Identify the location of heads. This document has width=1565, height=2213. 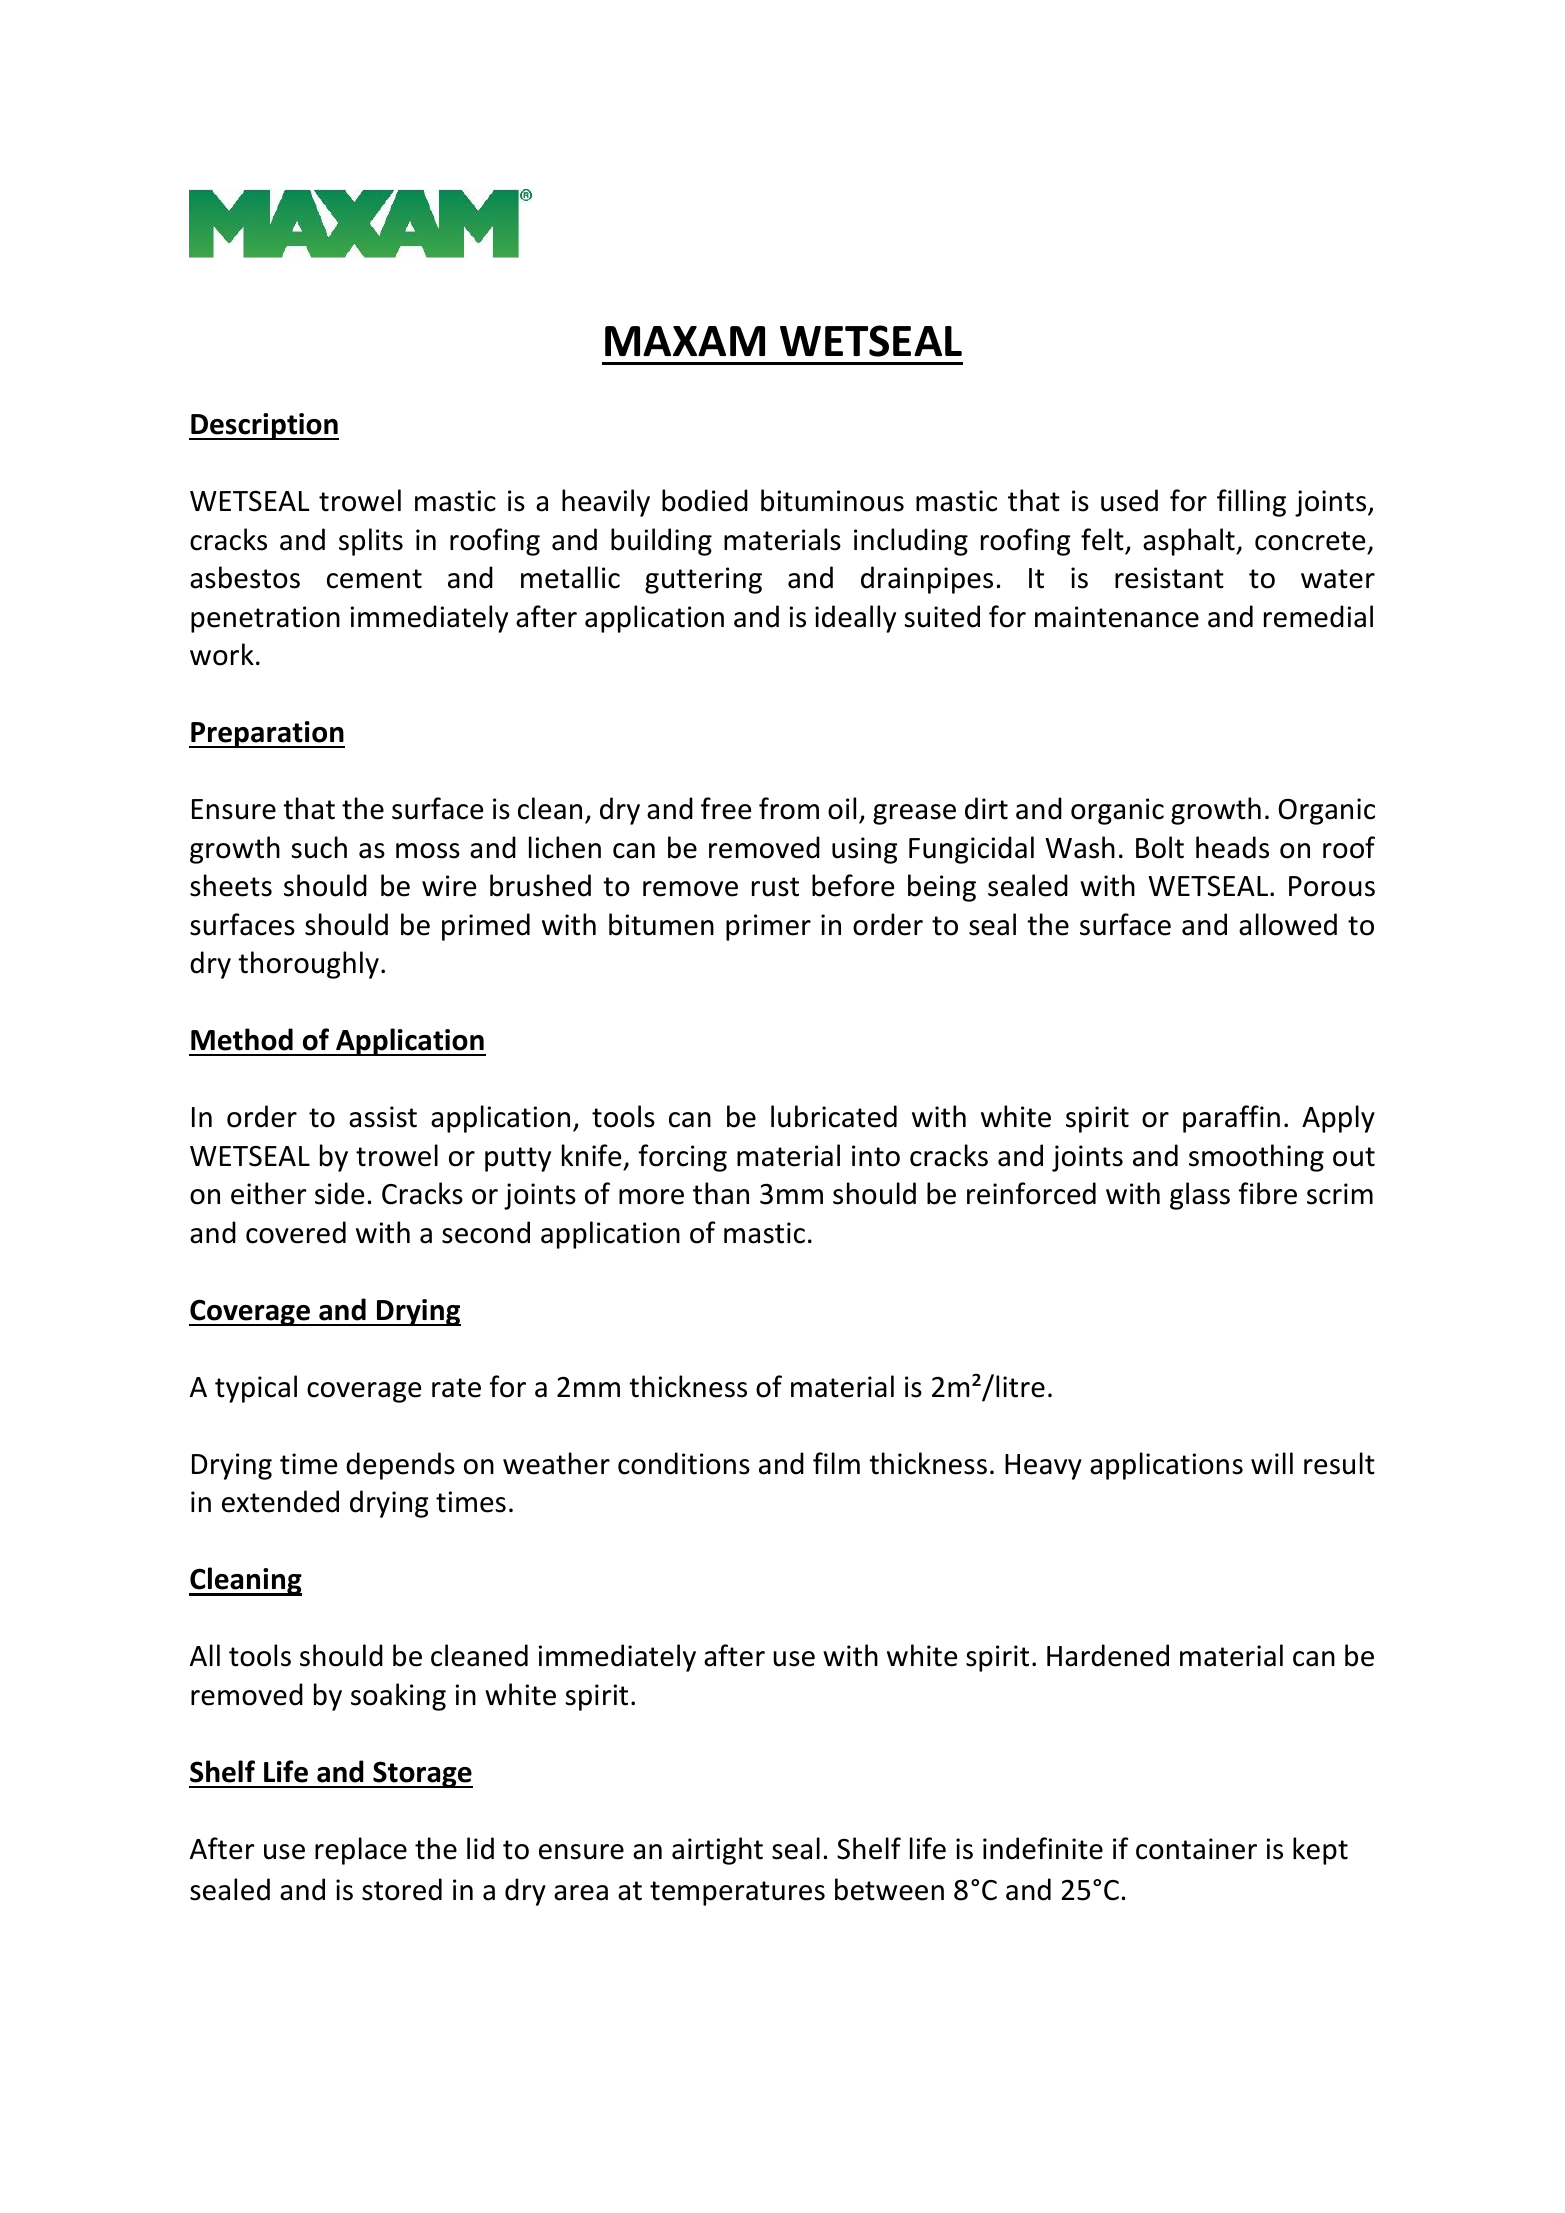
(1232, 847).
